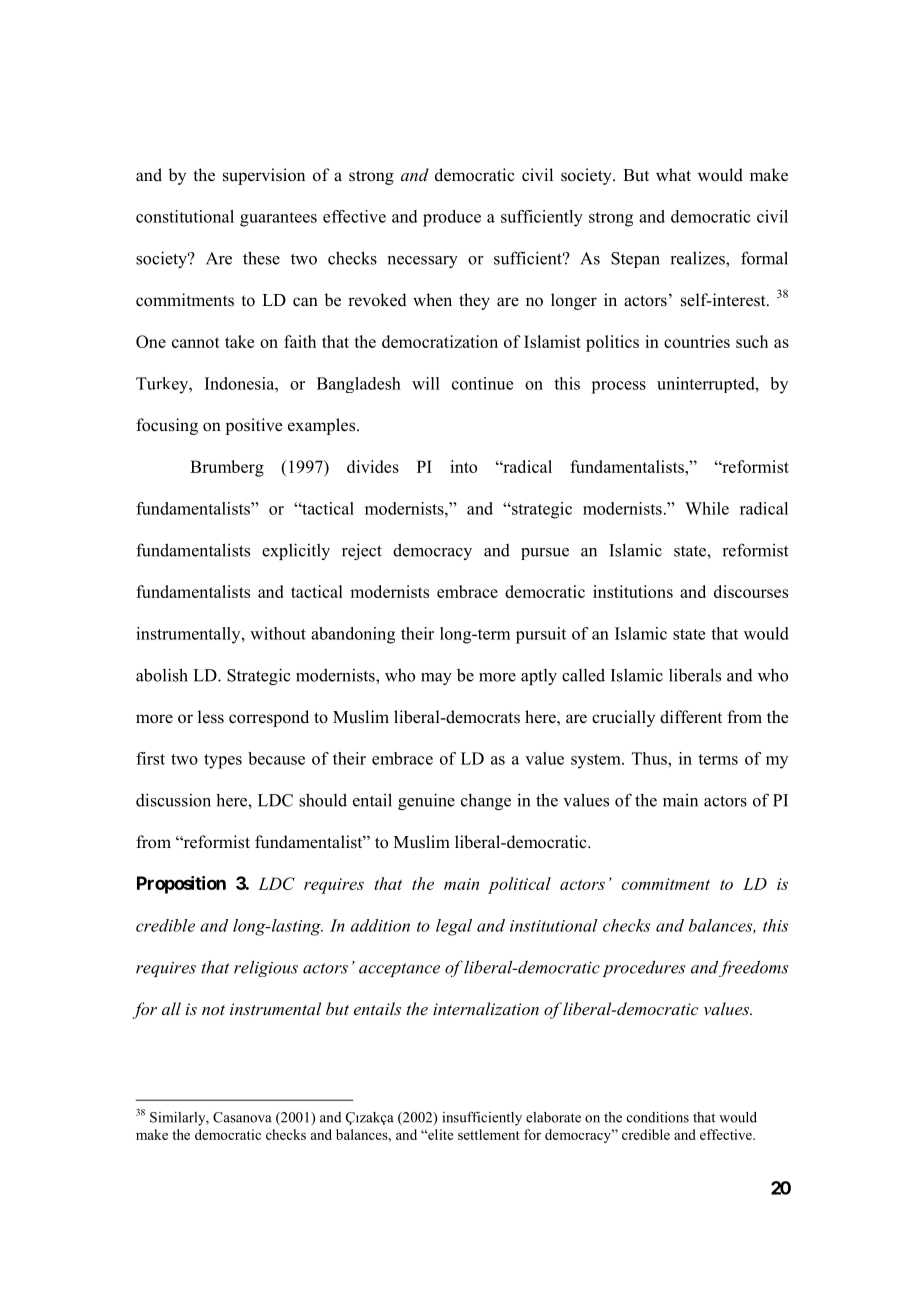  What do you see at coordinates (296, 551) in the document?
I see `explicitly` at bounding box center [296, 551].
